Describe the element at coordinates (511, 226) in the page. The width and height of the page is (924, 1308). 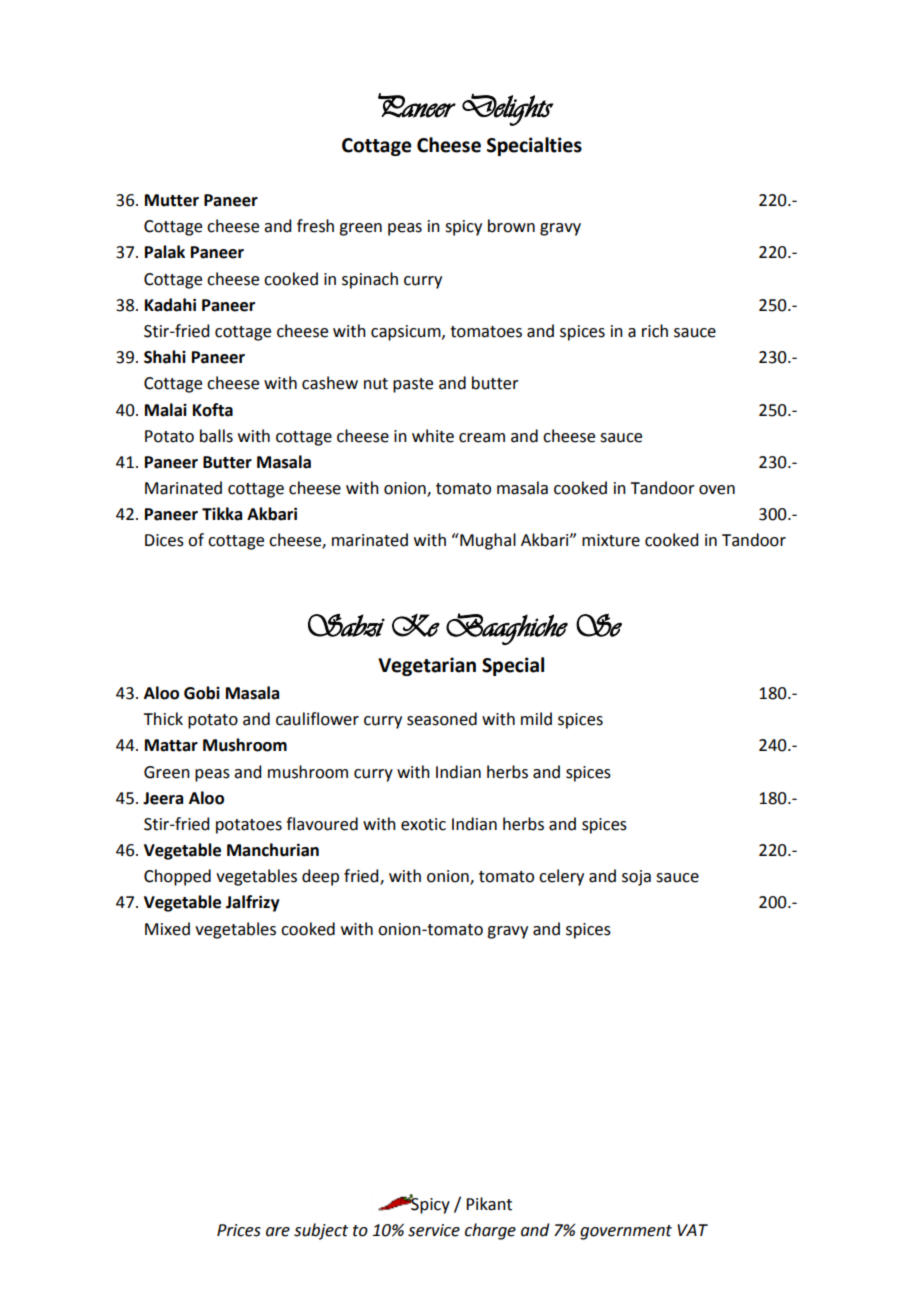
I see `brown` at that location.
